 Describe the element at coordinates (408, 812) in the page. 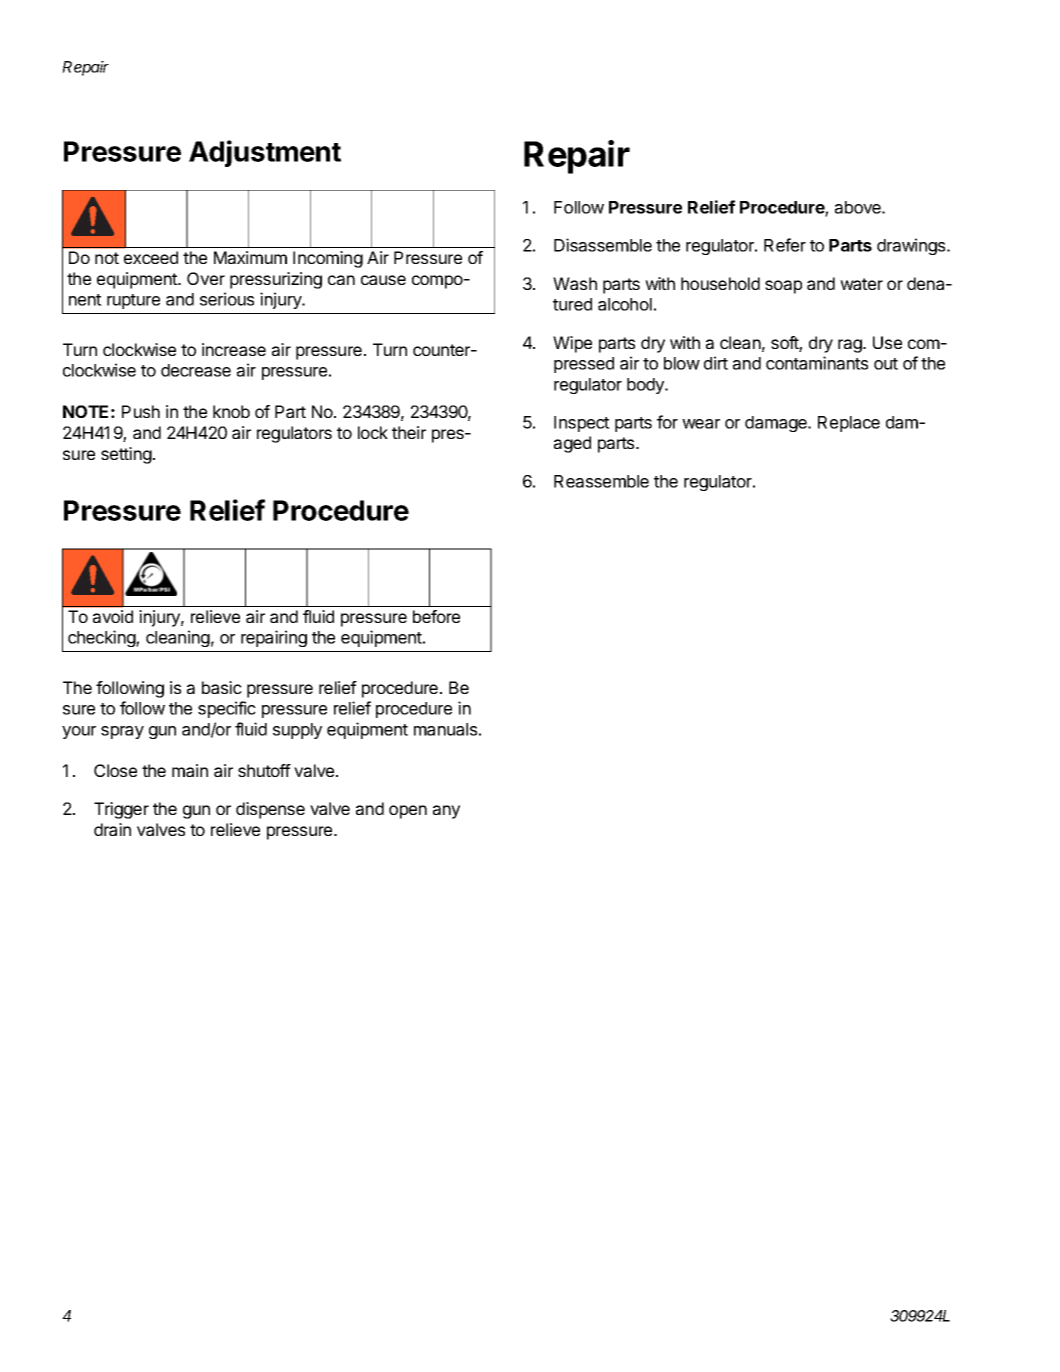

I see `open` at that location.
